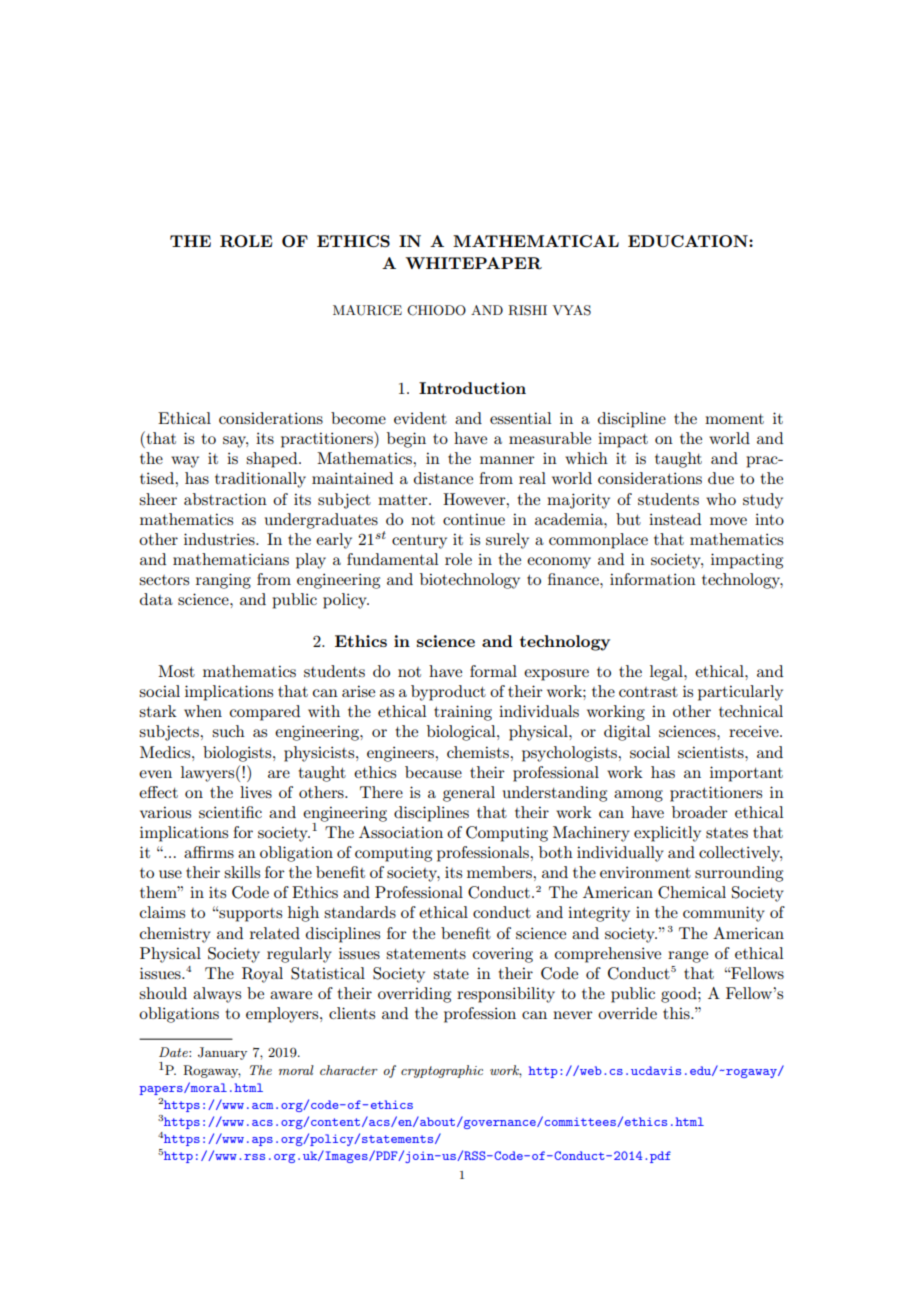 The image size is (924, 1308). Describe the element at coordinates (220, 539) in the document. I see `industries` at that location.
